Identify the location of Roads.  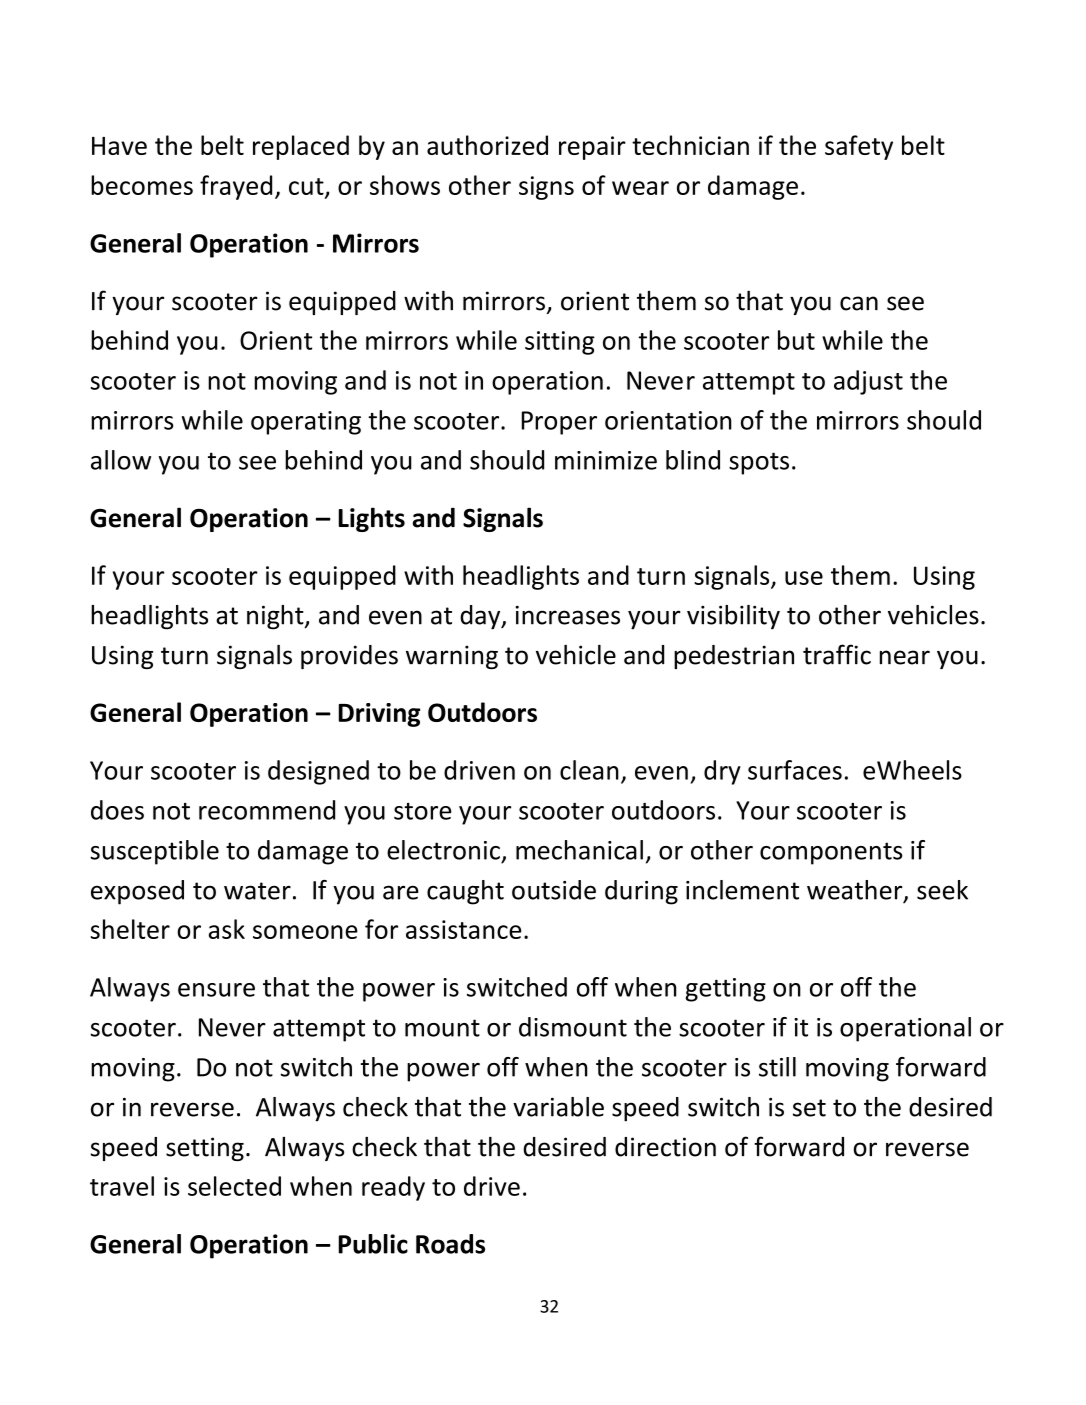
(450, 1244).
